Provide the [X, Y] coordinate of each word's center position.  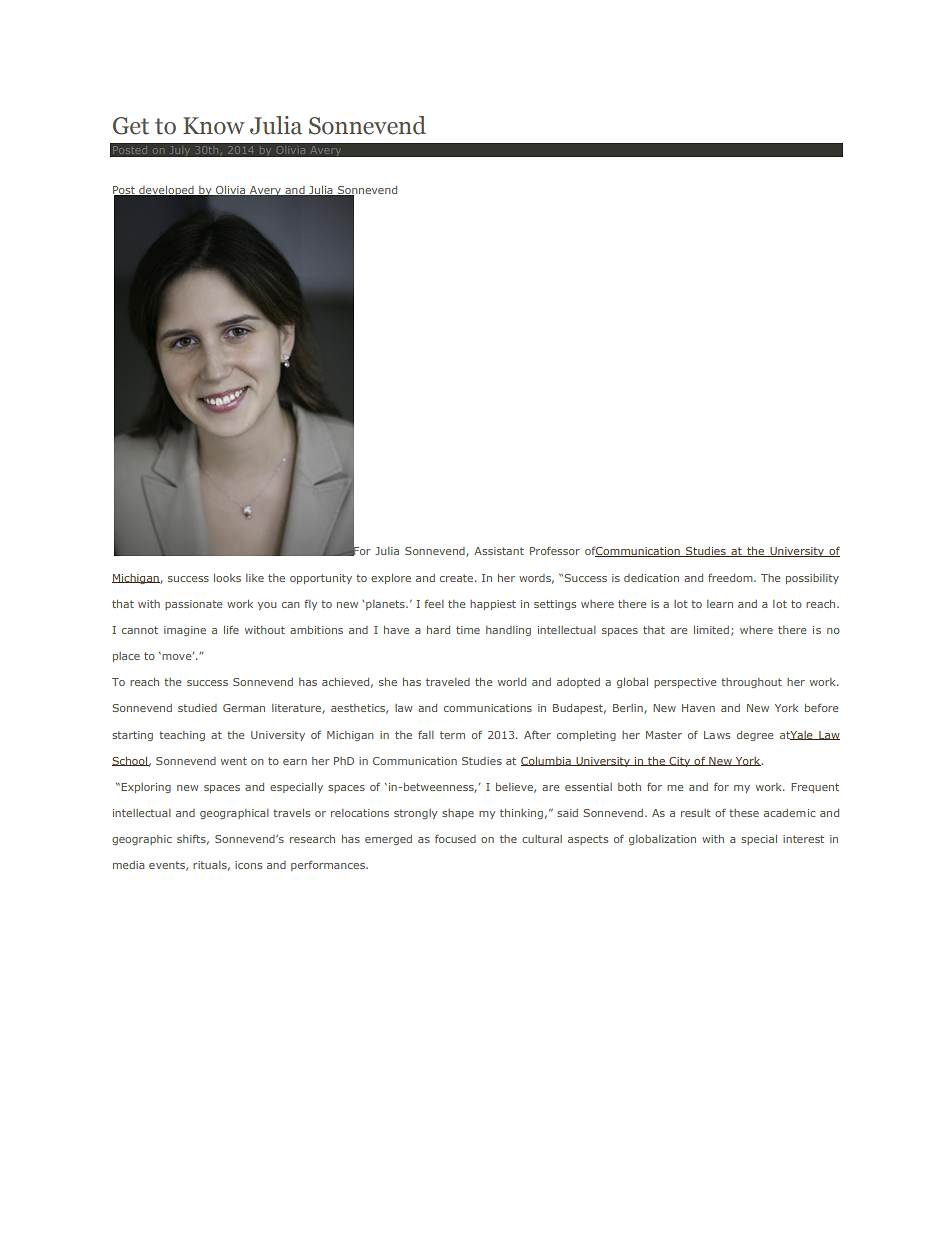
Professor [555, 550]
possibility [812, 579]
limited [711, 630]
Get [131, 126]
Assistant [499, 551]
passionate [194, 605]
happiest [493, 605]
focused [455, 838]
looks [227, 578]
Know [214, 126]
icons [248, 865]
